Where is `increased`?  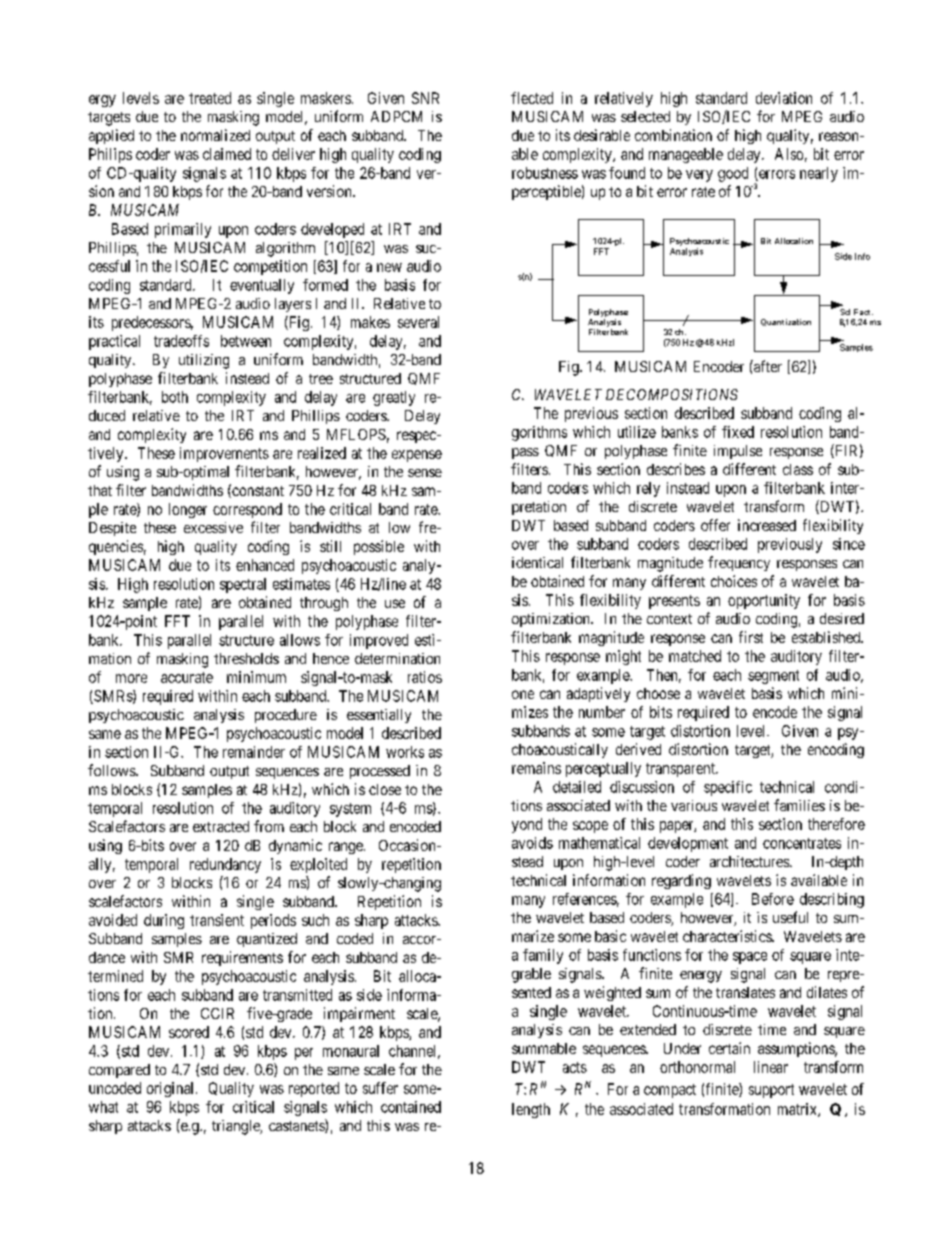
increased is located at coordinates (767, 525).
